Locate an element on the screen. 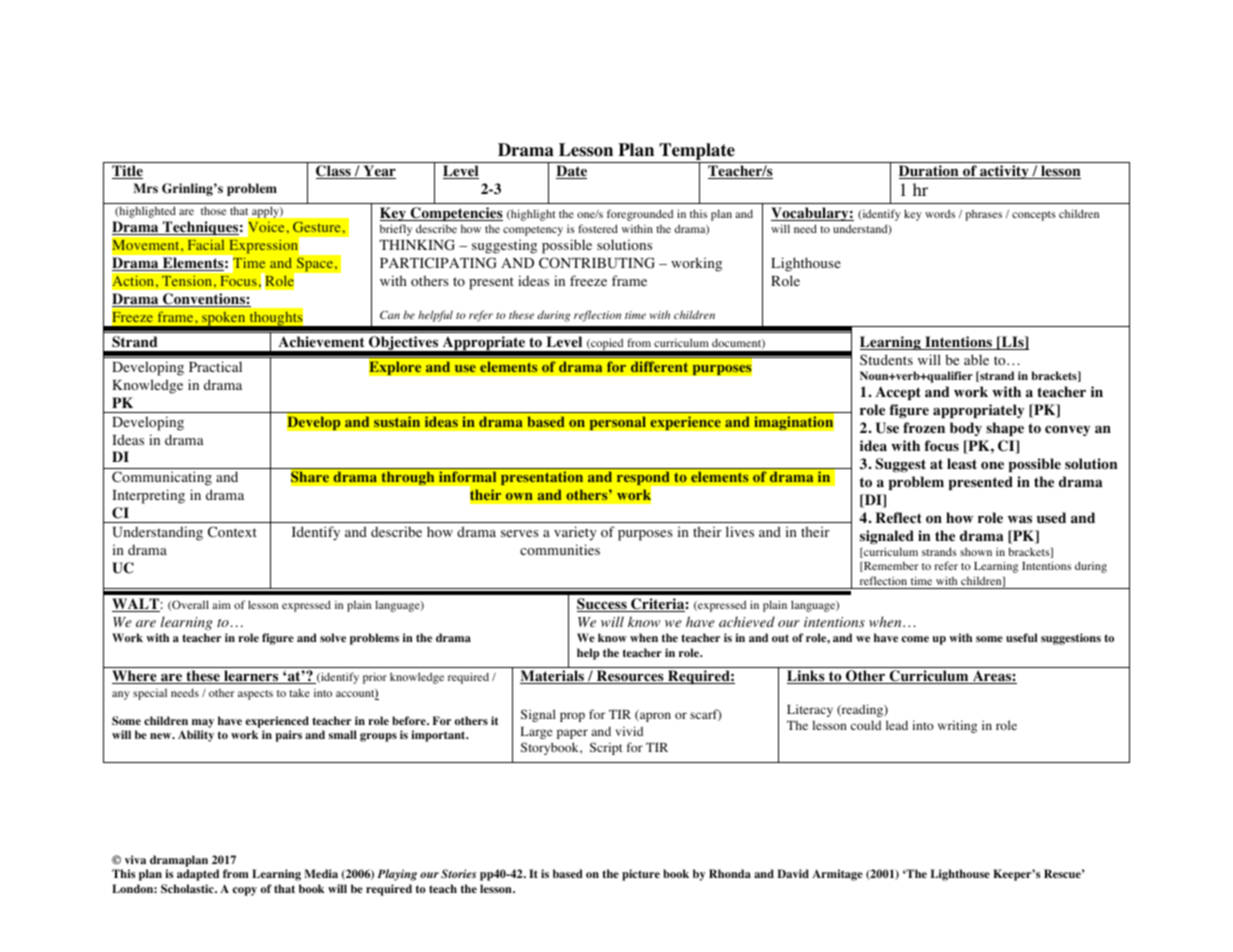  Duration is located at coordinates (930, 172).
